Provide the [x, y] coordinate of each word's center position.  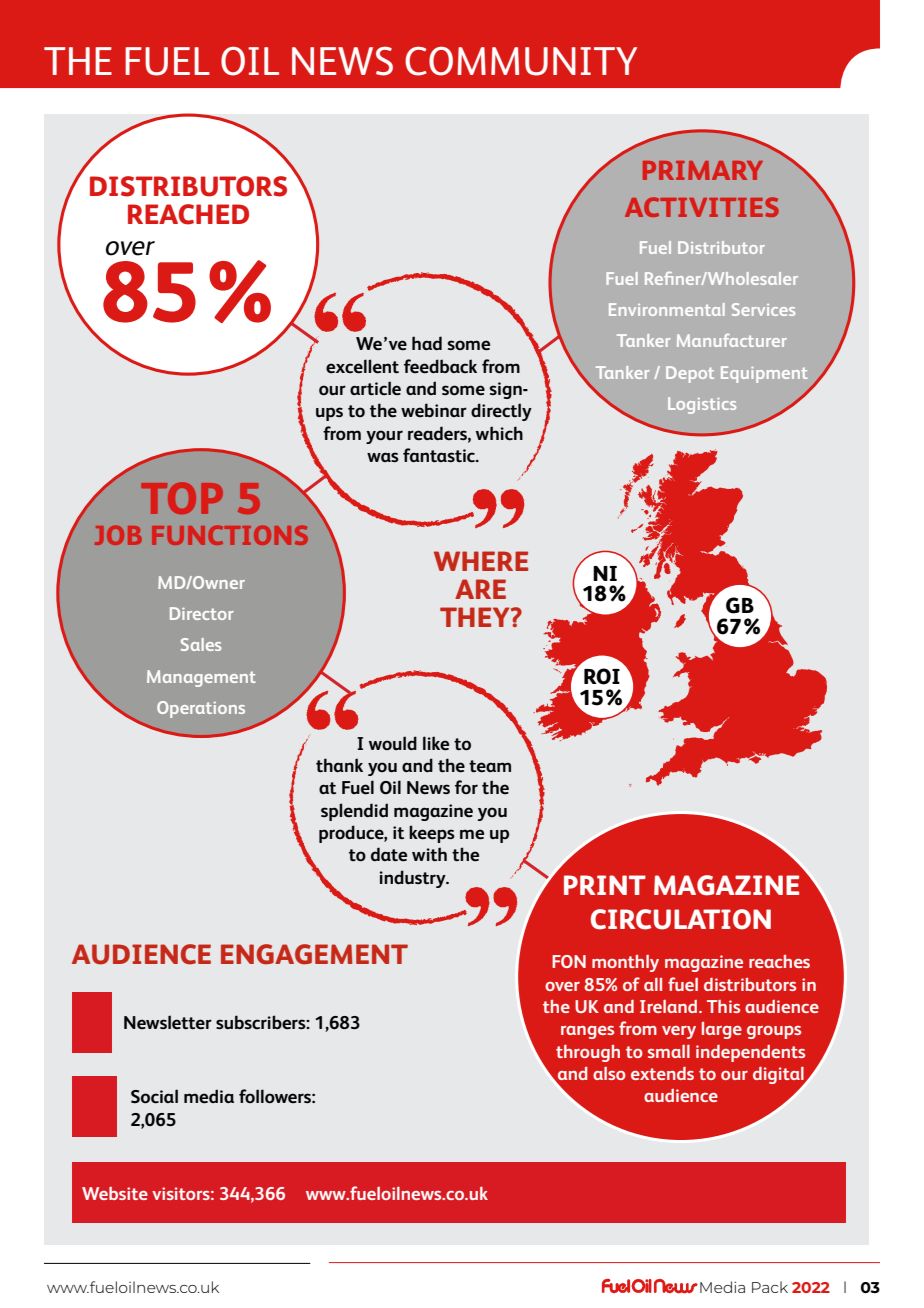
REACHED [188, 214]
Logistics [702, 405]
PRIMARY [703, 170]
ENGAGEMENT [314, 954]
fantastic [440, 455]
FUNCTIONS [230, 535]
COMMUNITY [521, 61]
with [429, 854]
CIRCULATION [681, 919]
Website [115, 1193]
